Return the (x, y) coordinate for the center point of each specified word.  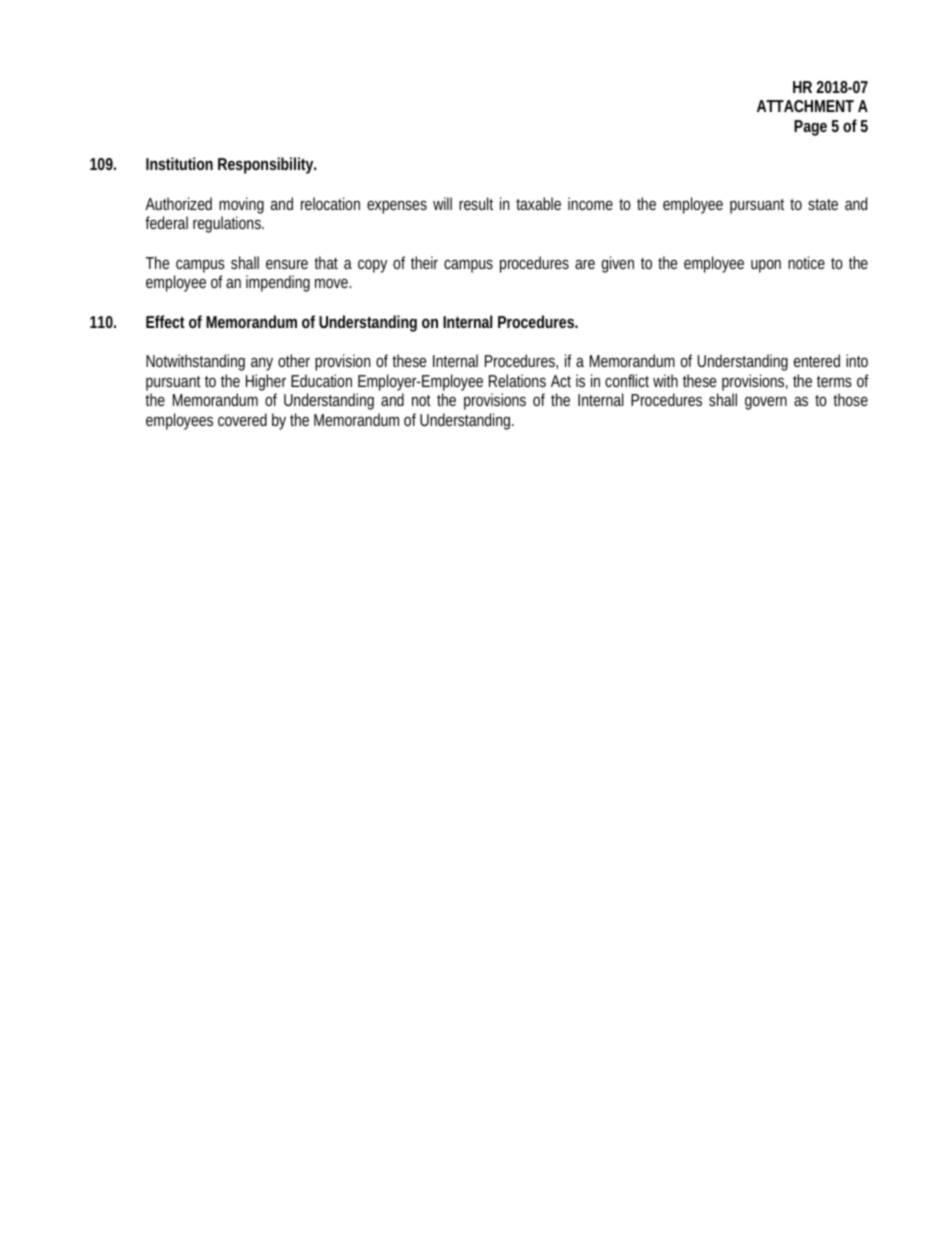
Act (561, 381)
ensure (287, 264)
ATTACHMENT (805, 106)
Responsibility (267, 165)
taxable (538, 203)
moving (241, 207)
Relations (517, 380)
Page (810, 128)
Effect (165, 321)
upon (766, 266)
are (585, 264)
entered (817, 360)
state (823, 204)
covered (242, 419)
